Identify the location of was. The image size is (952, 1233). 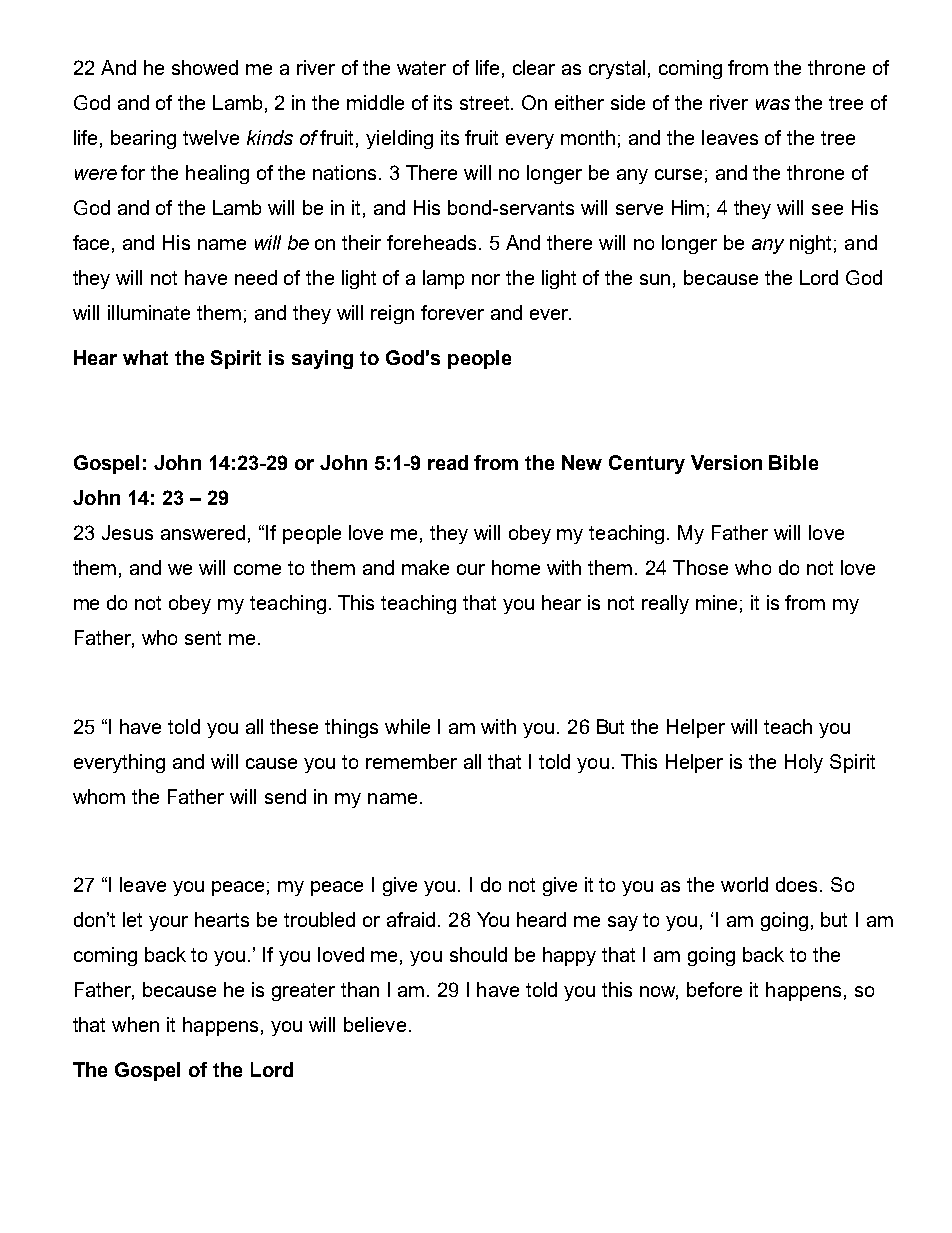
(773, 104).
